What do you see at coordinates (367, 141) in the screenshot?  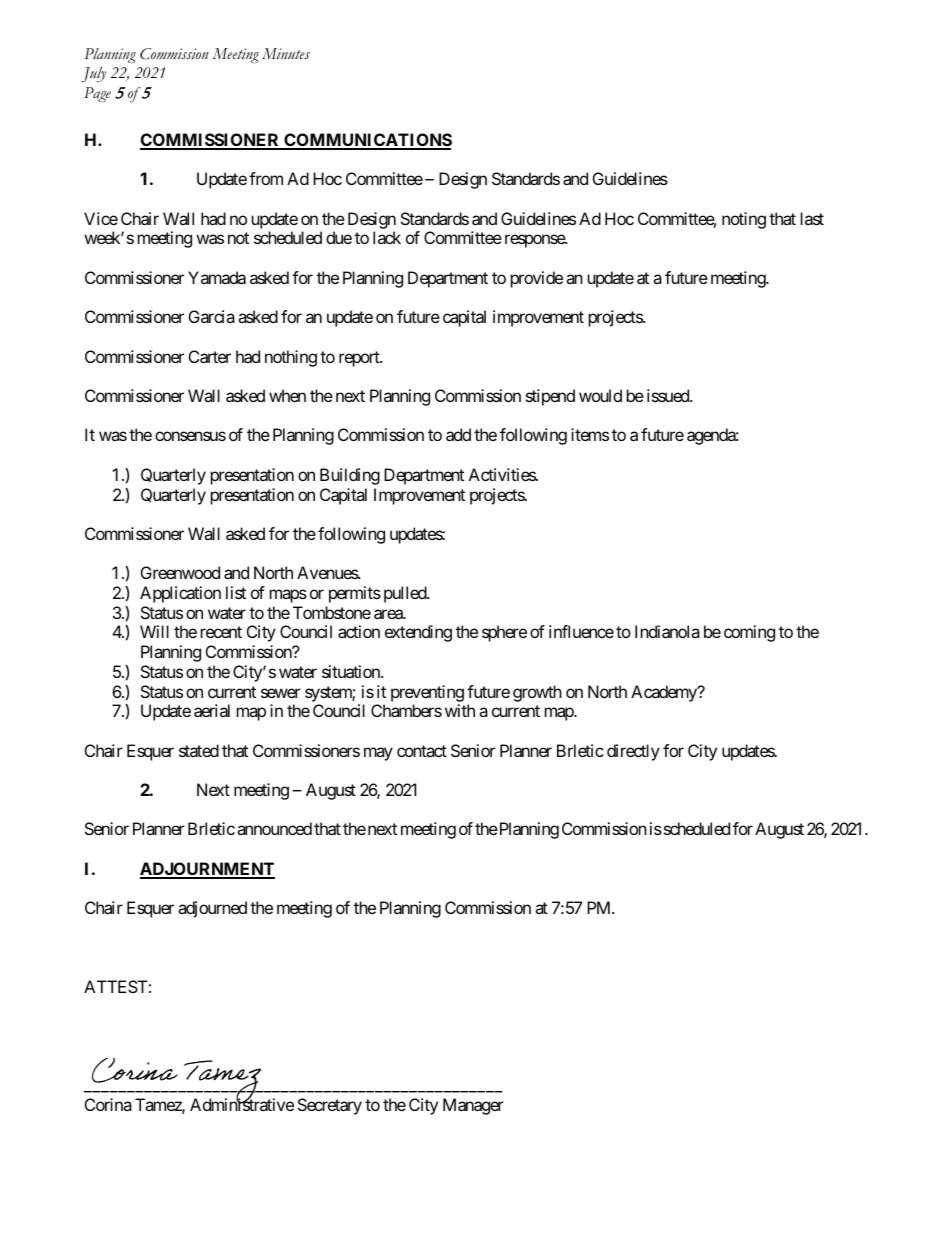 I see `COMMUNICATIONS` at bounding box center [367, 141].
